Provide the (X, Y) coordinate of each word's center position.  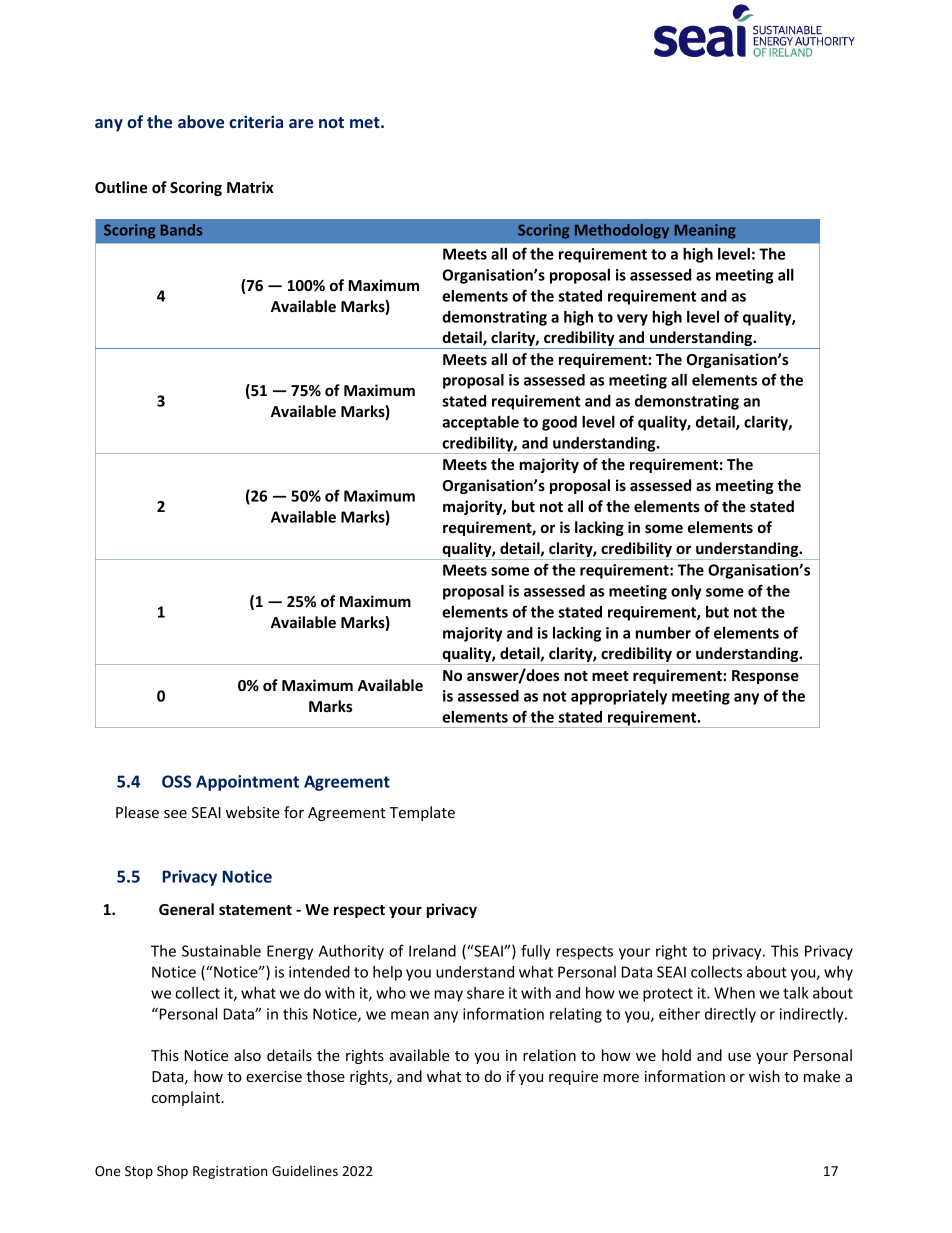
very (632, 320)
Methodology (622, 231)
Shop (172, 1172)
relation (549, 1055)
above (201, 121)
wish (764, 1076)
